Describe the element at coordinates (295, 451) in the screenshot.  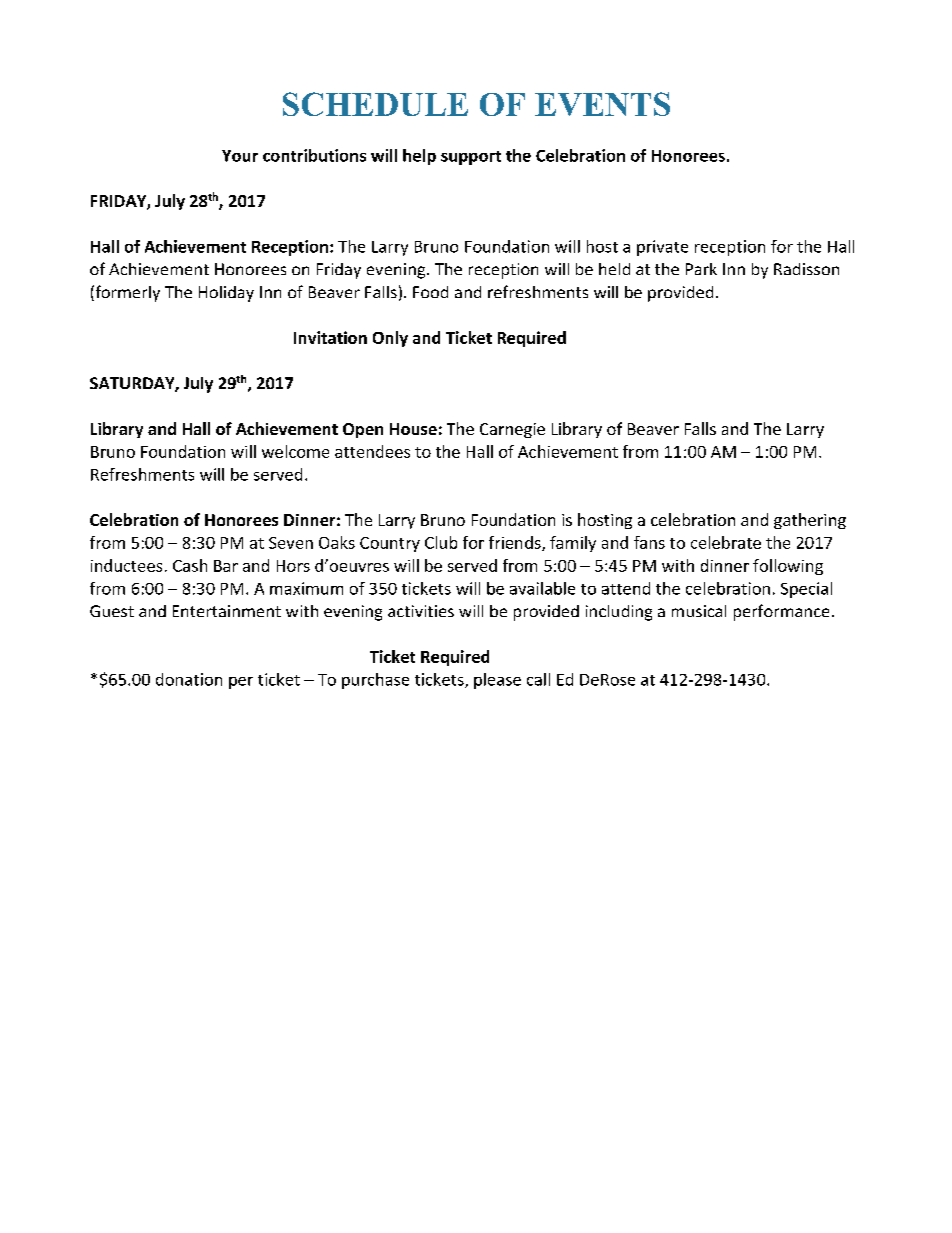
I see `welcome` at that location.
